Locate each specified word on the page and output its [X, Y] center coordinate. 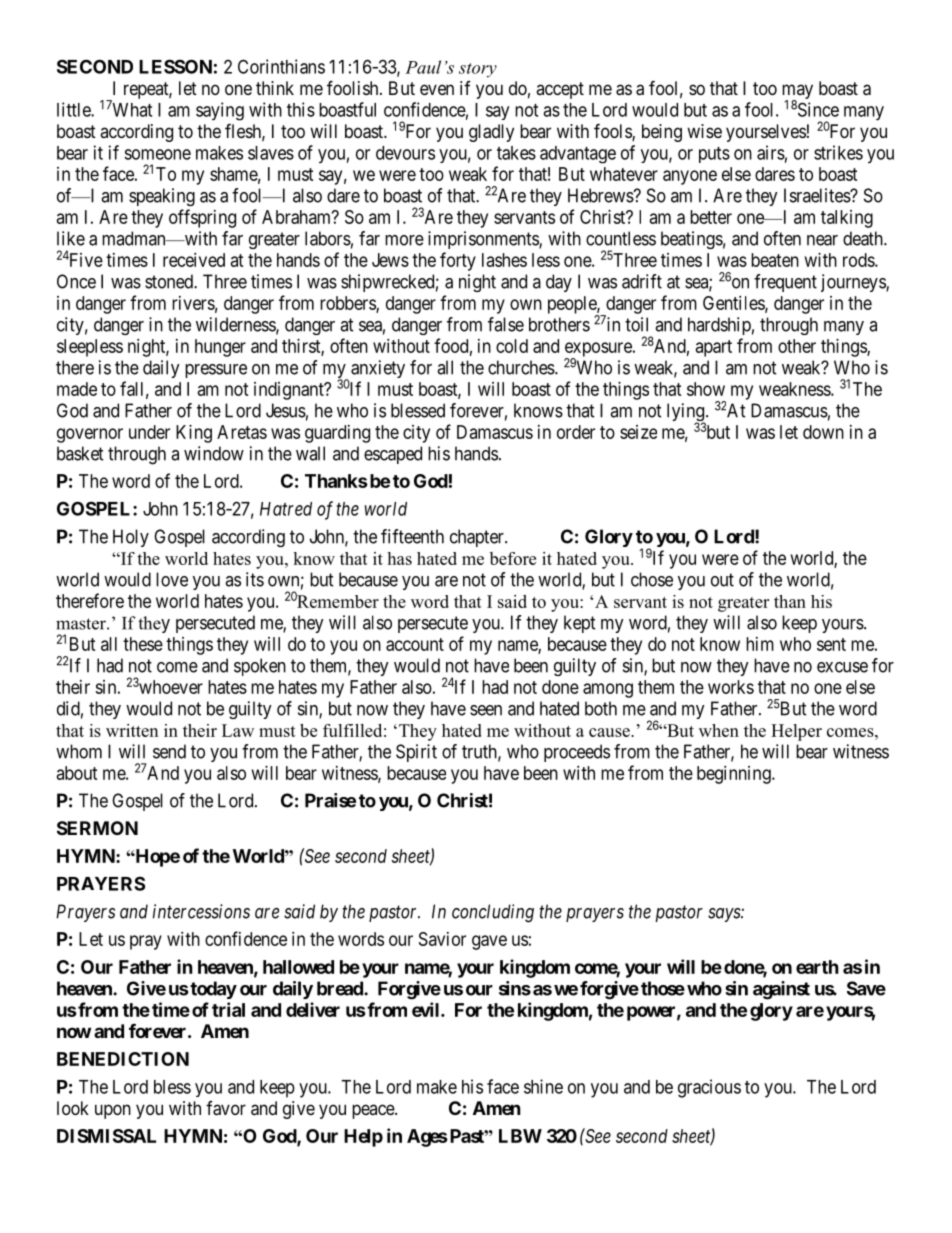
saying [220, 111]
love [172, 579]
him [760, 644]
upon [113, 1111]
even [437, 89]
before [513, 558]
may [797, 92]
